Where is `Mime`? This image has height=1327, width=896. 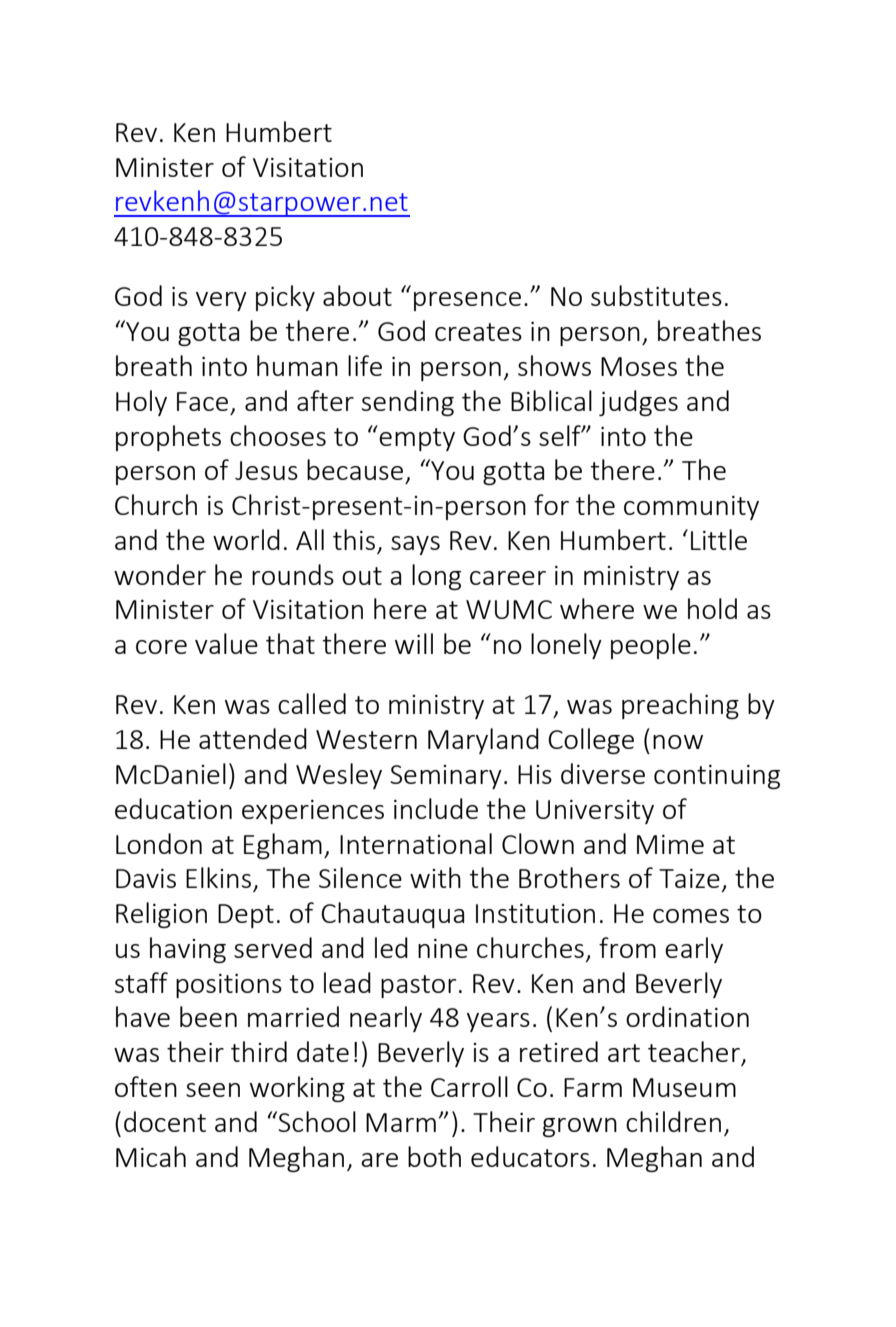 Mime is located at coordinates (670, 844).
